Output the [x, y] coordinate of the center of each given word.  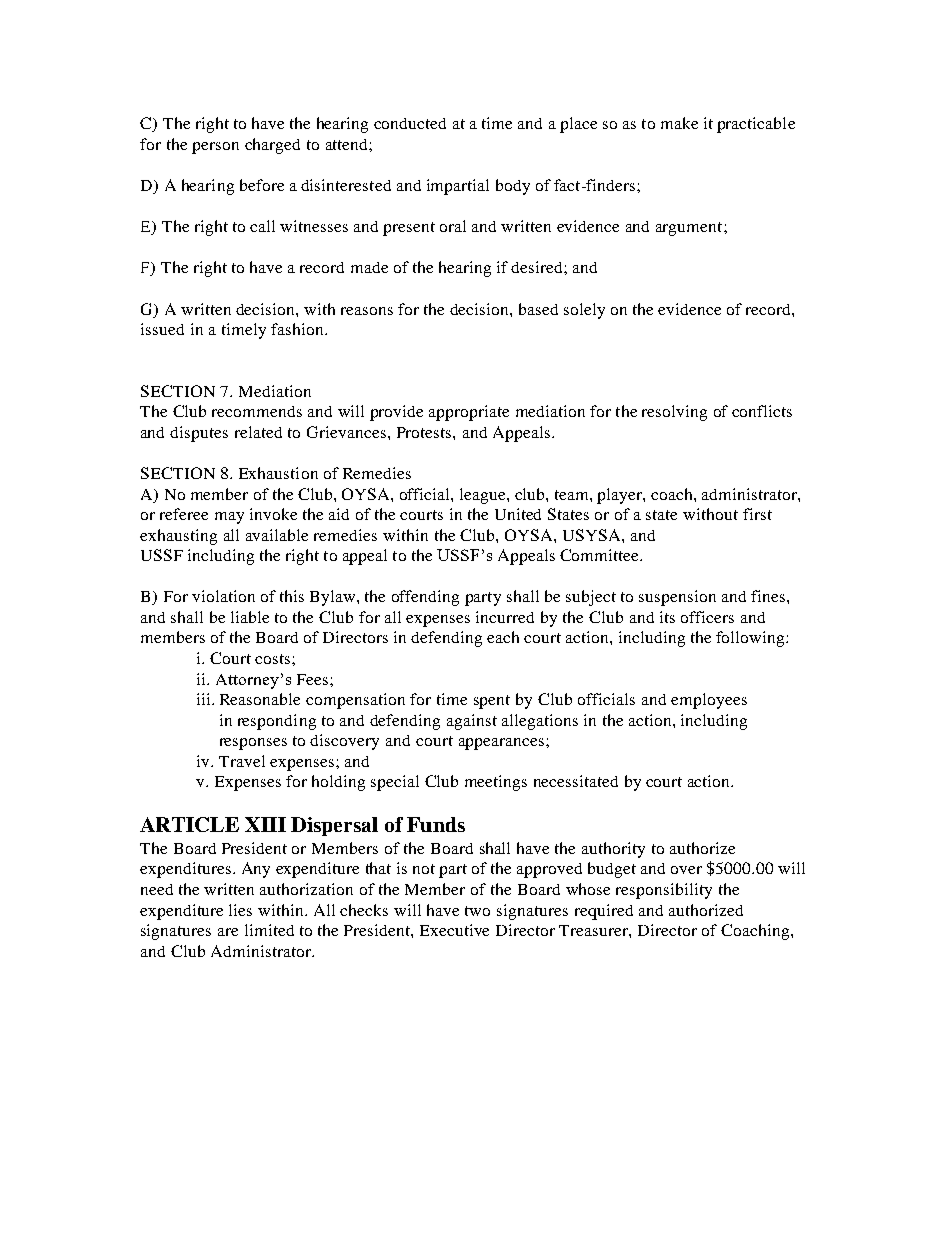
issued [162, 329]
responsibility [664, 891]
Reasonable [260, 699]
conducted [410, 123]
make [679, 123]
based [538, 309]
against [472, 722]
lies [240, 910]
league [484, 496]
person [215, 148]
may [229, 518]
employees [709, 701]
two [477, 911]
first [757, 514]
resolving [674, 413]
